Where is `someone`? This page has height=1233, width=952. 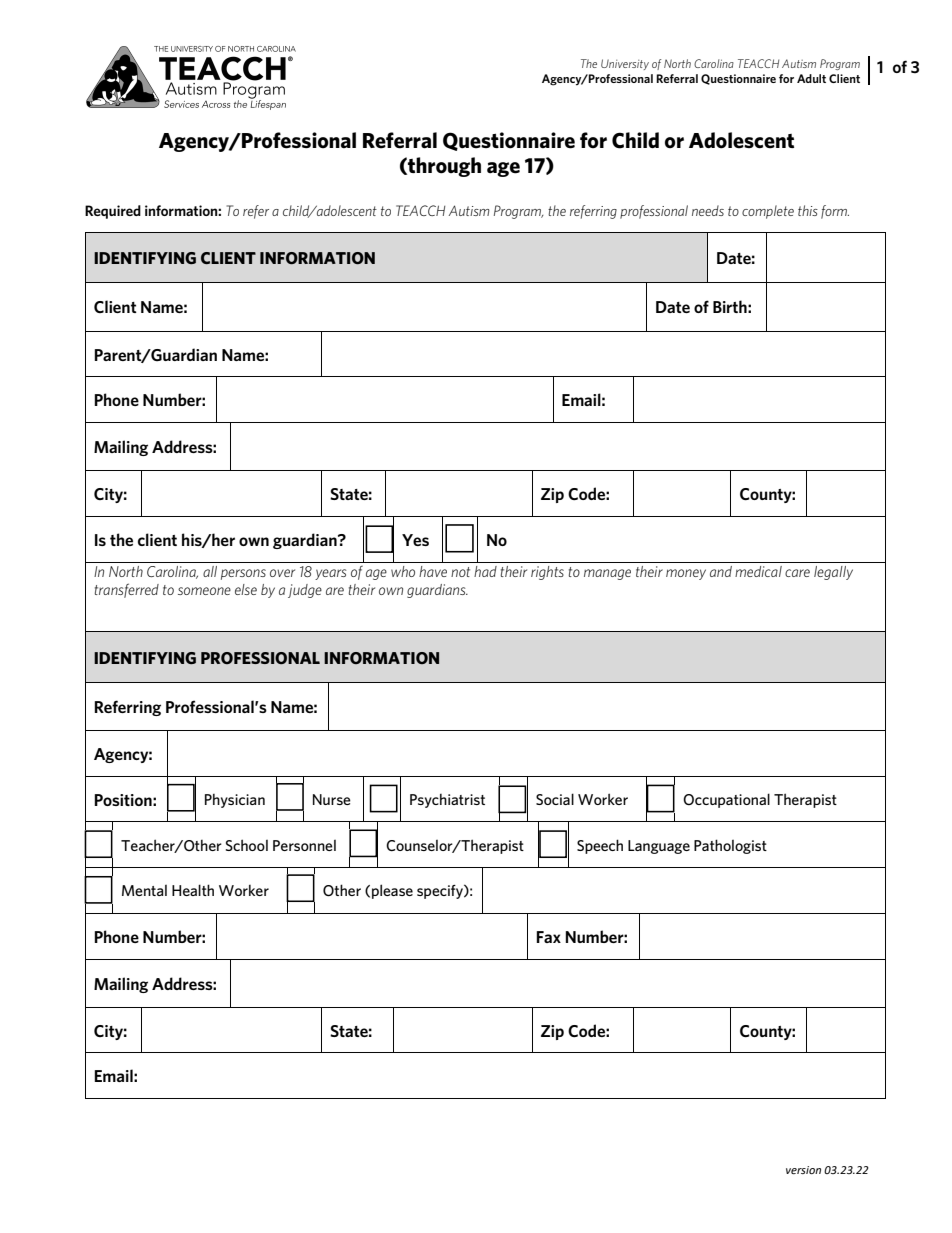
someone is located at coordinates (204, 591).
